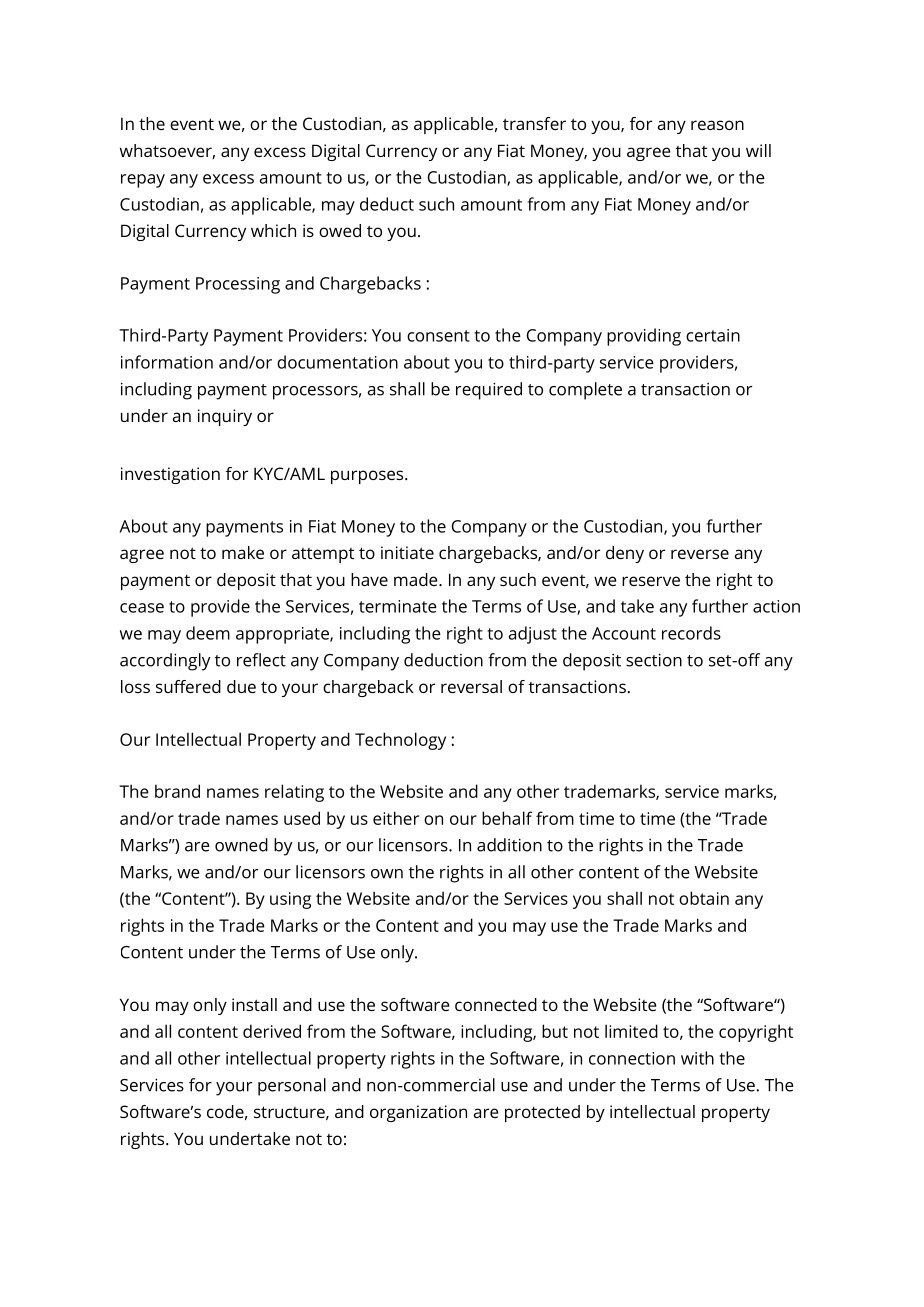 The width and height of the document is (924, 1307). What do you see at coordinates (292, 1087) in the document?
I see `personal` at bounding box center [292, 1087].
